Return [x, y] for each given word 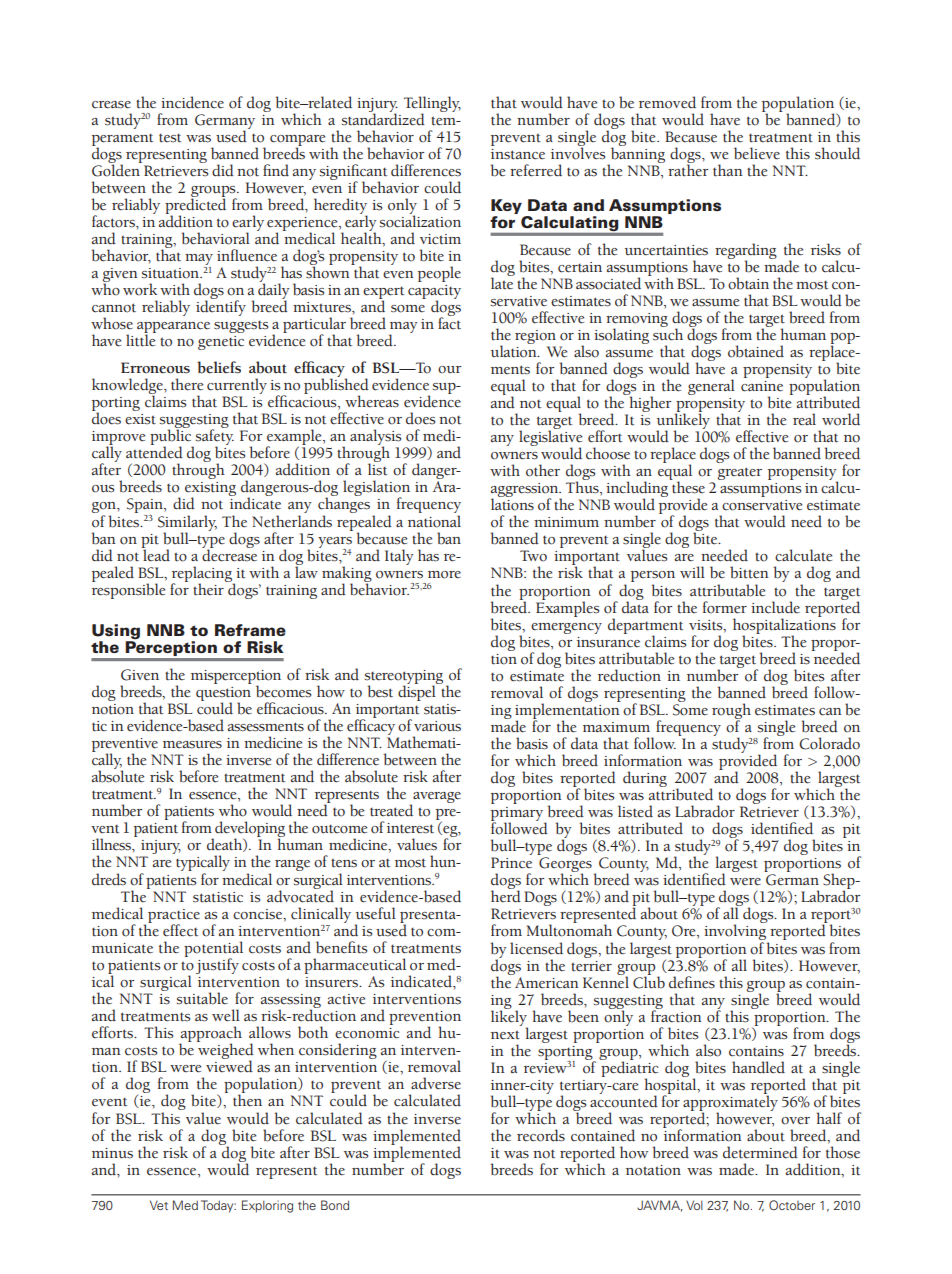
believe [757, 153]
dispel [418, 692]
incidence [192, 102]
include [775, 607]
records [541, 1135]
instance [518, 154]
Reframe [250, 630]
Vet [159, 1205]
